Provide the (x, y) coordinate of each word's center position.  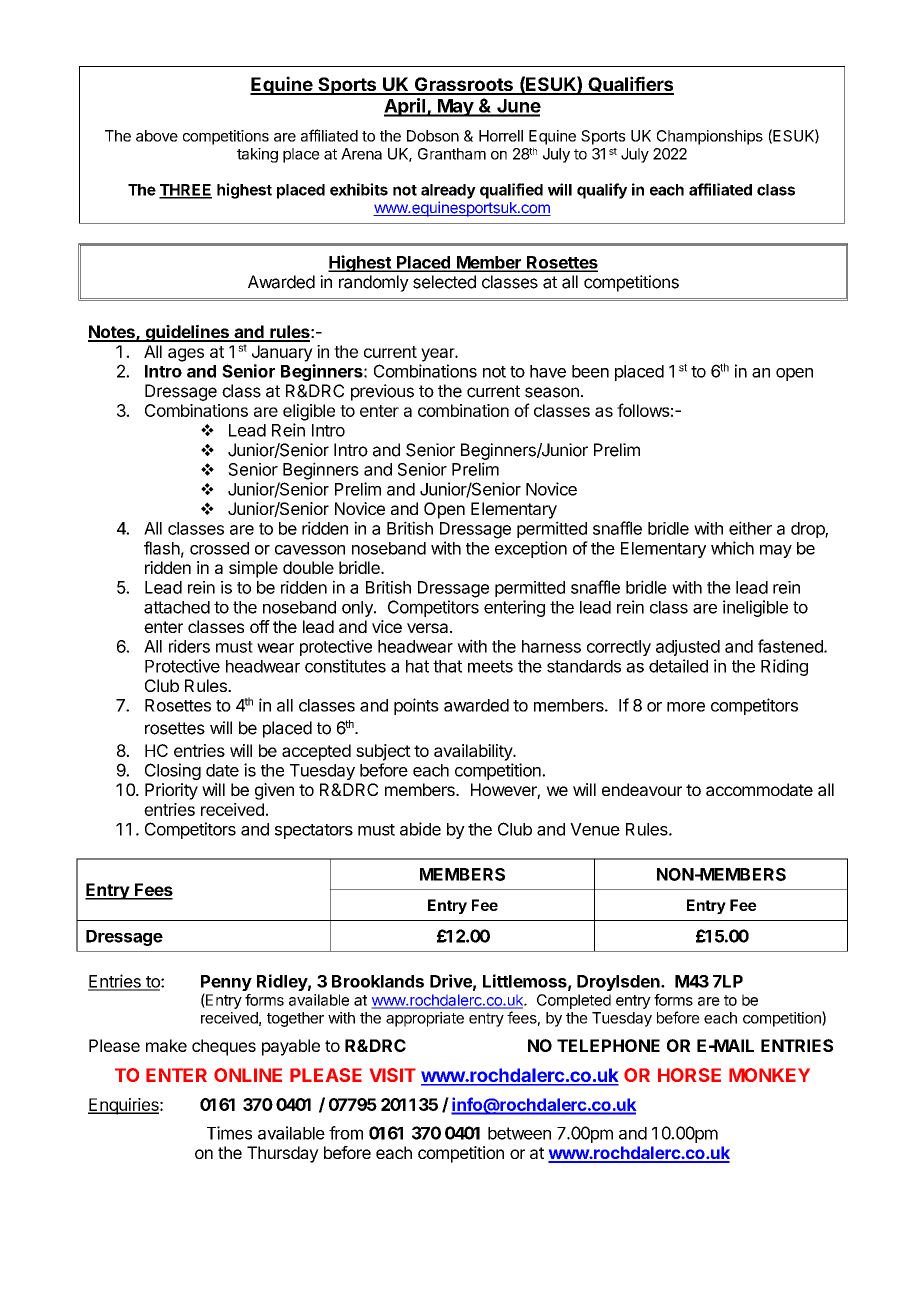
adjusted (688, 648)
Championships (710, 137)
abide (420, 829)
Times (229, 1133)
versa (429, 628)
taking (257, 155)
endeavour (642, 789)
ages (186, 355)
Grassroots (463, 85)
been (590, 371)
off (260, 626)
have (548, 371)
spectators (314, 831)
